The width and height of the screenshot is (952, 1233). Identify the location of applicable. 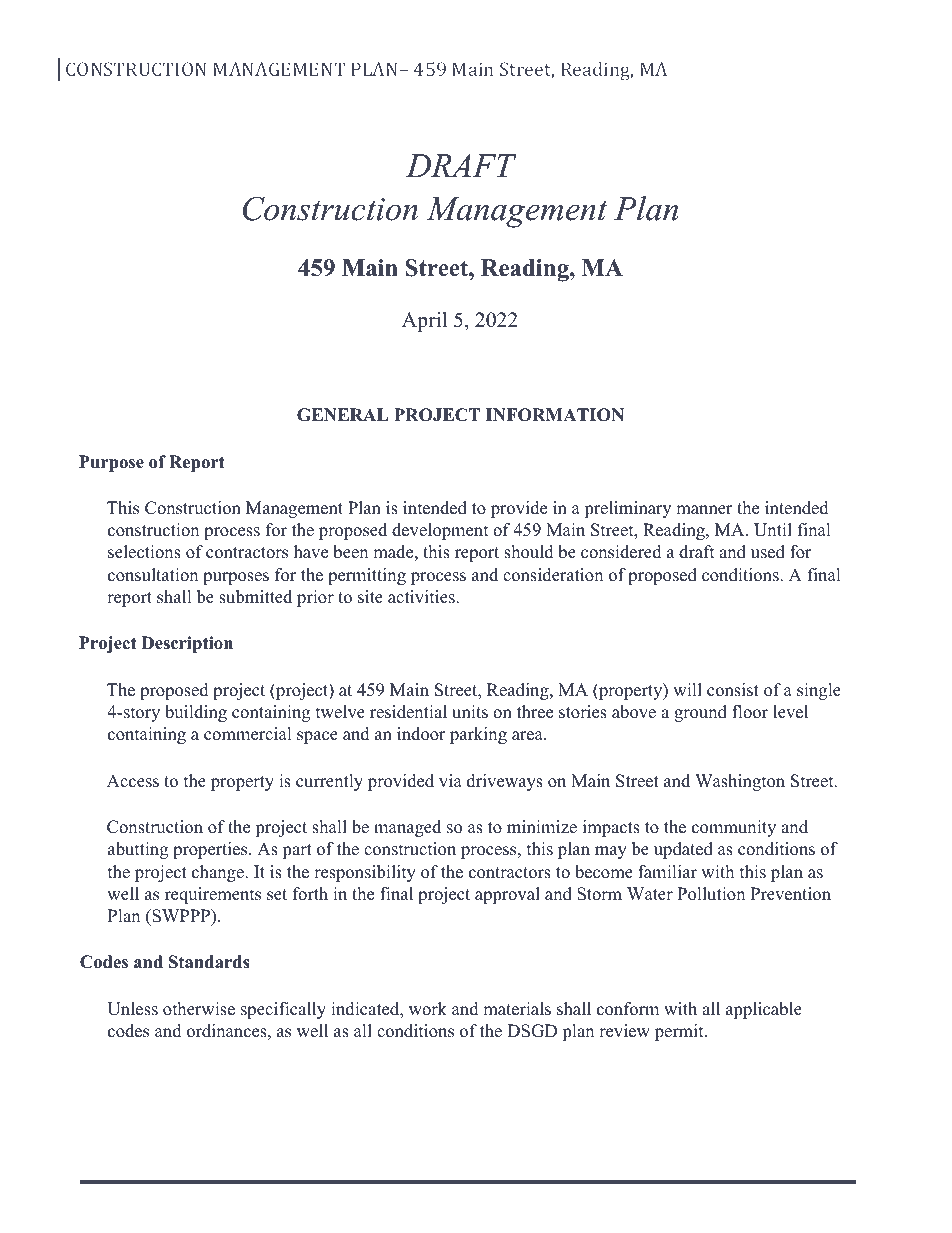
(764, 1010).
